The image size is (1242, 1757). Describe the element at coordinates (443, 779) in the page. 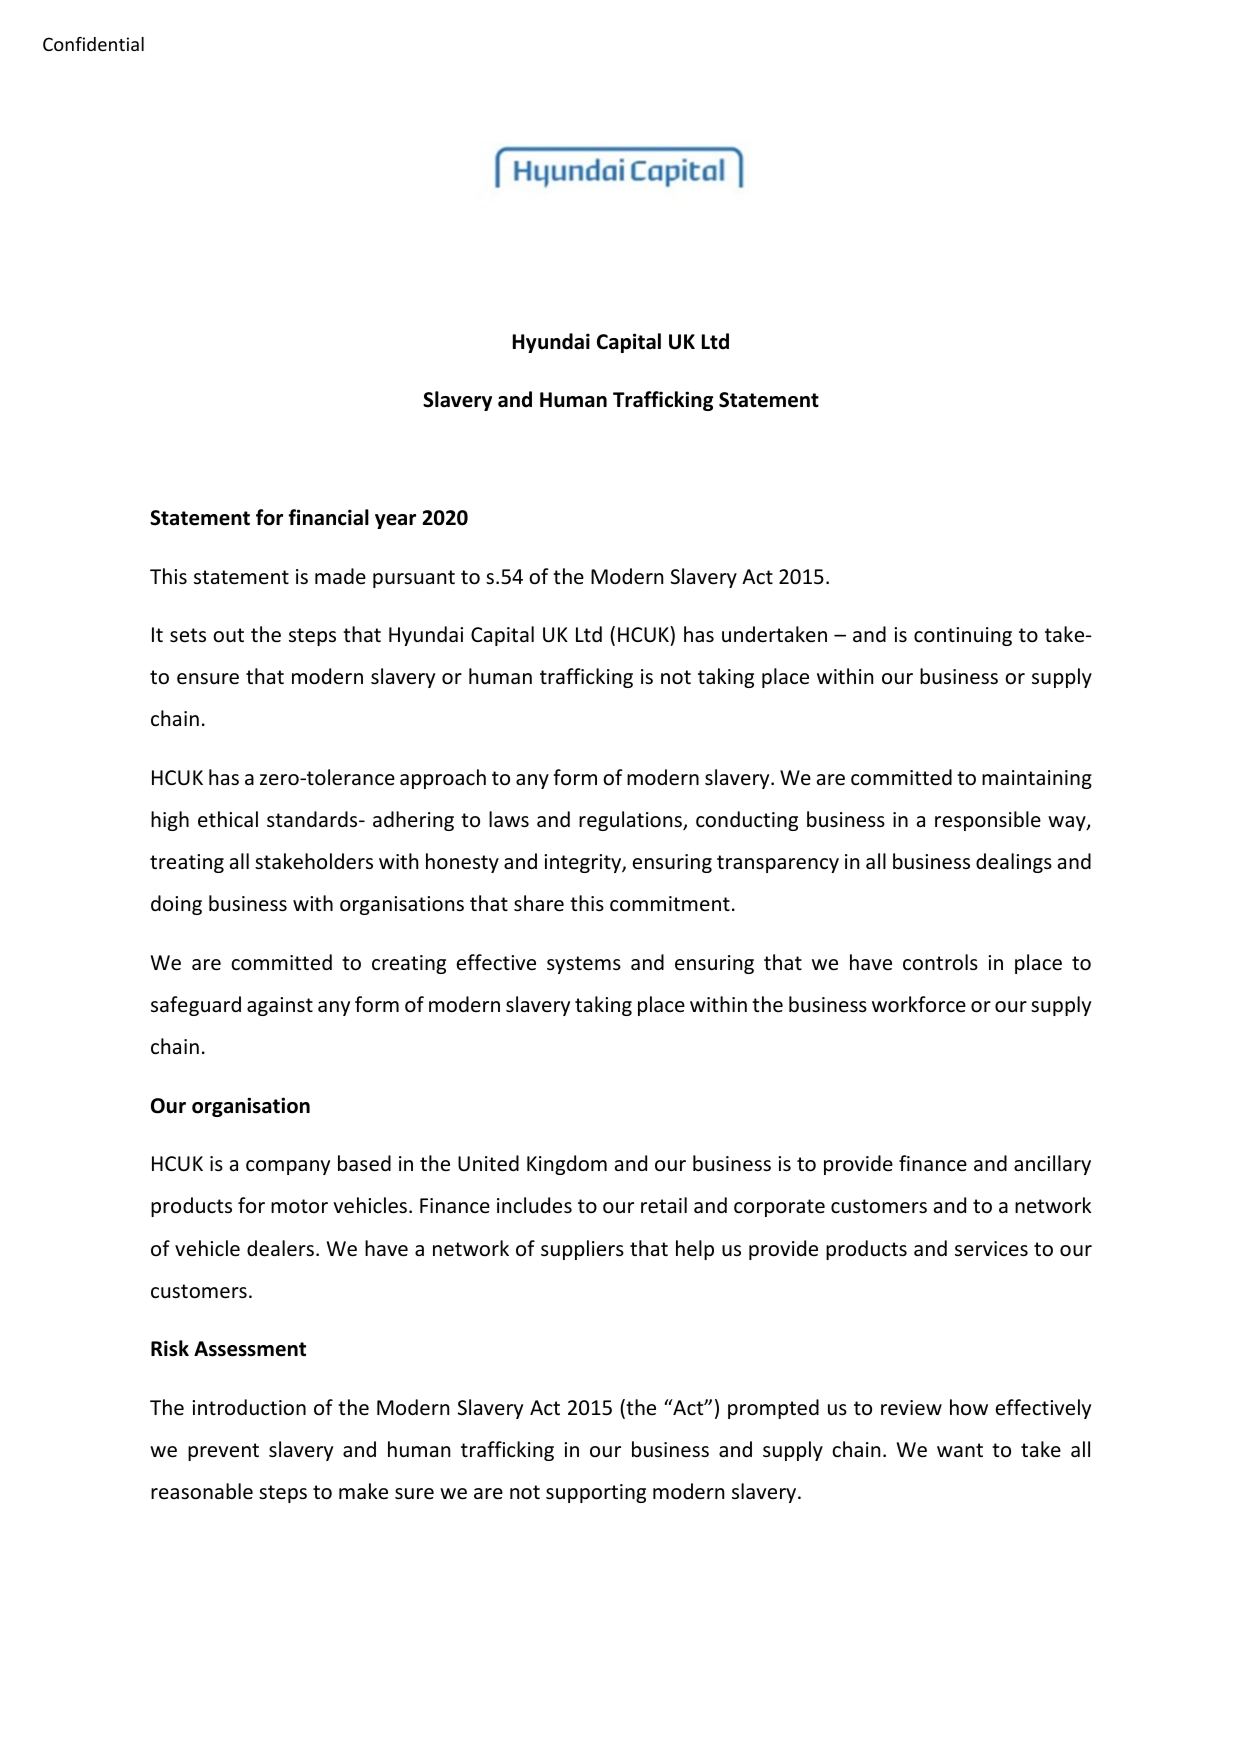

I see `approach` at that location.
